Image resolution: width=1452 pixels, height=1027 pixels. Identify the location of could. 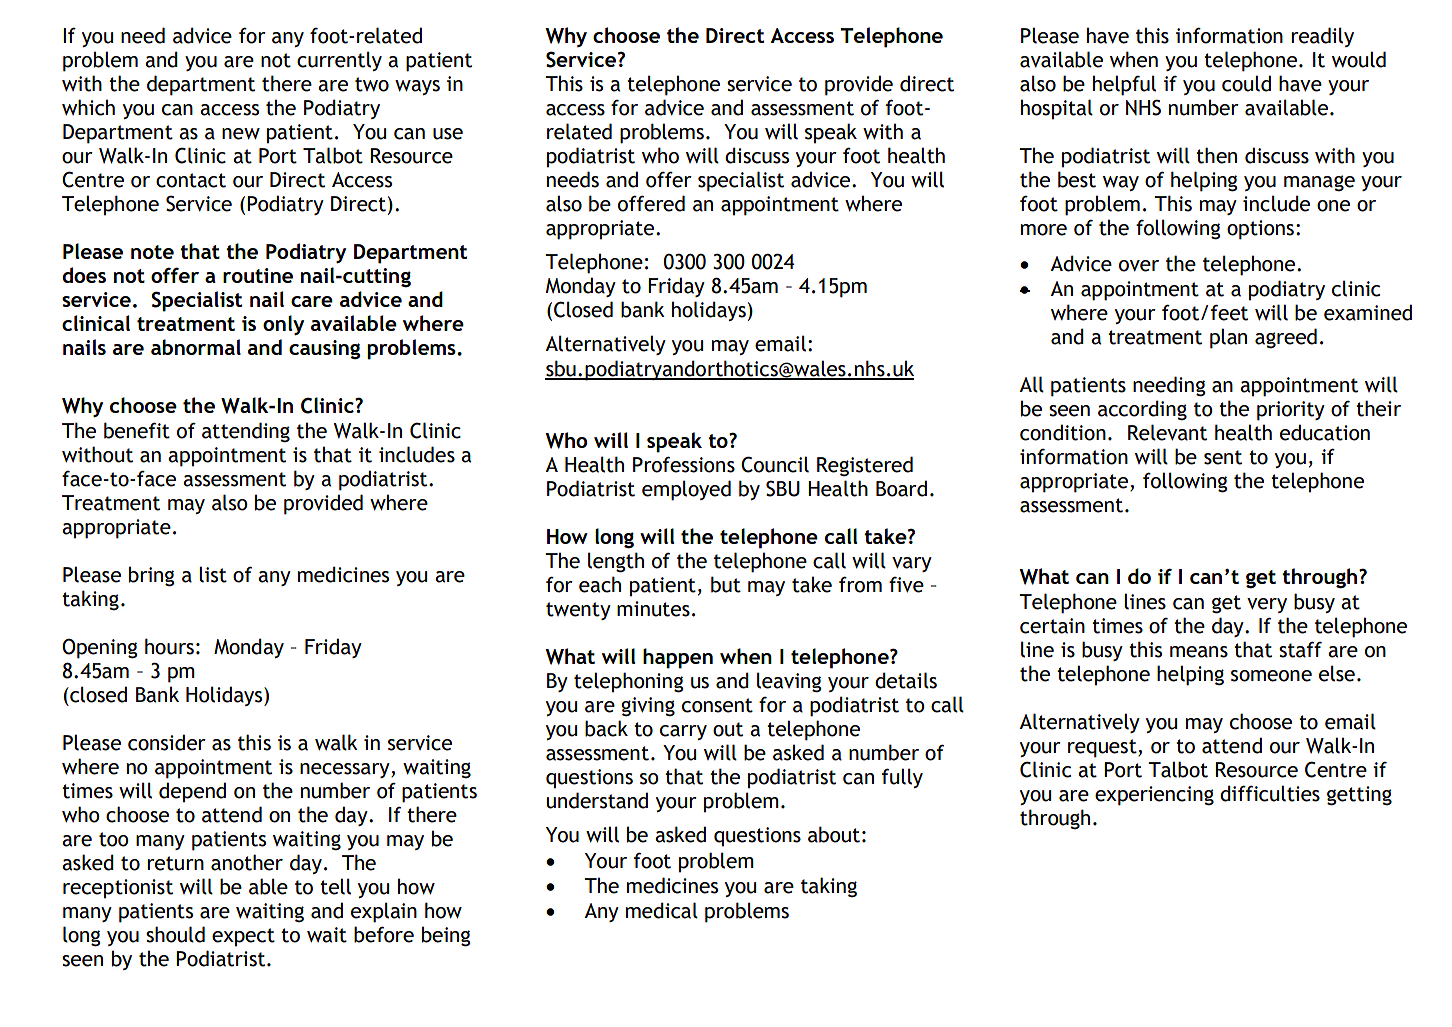
(1246, 83).
